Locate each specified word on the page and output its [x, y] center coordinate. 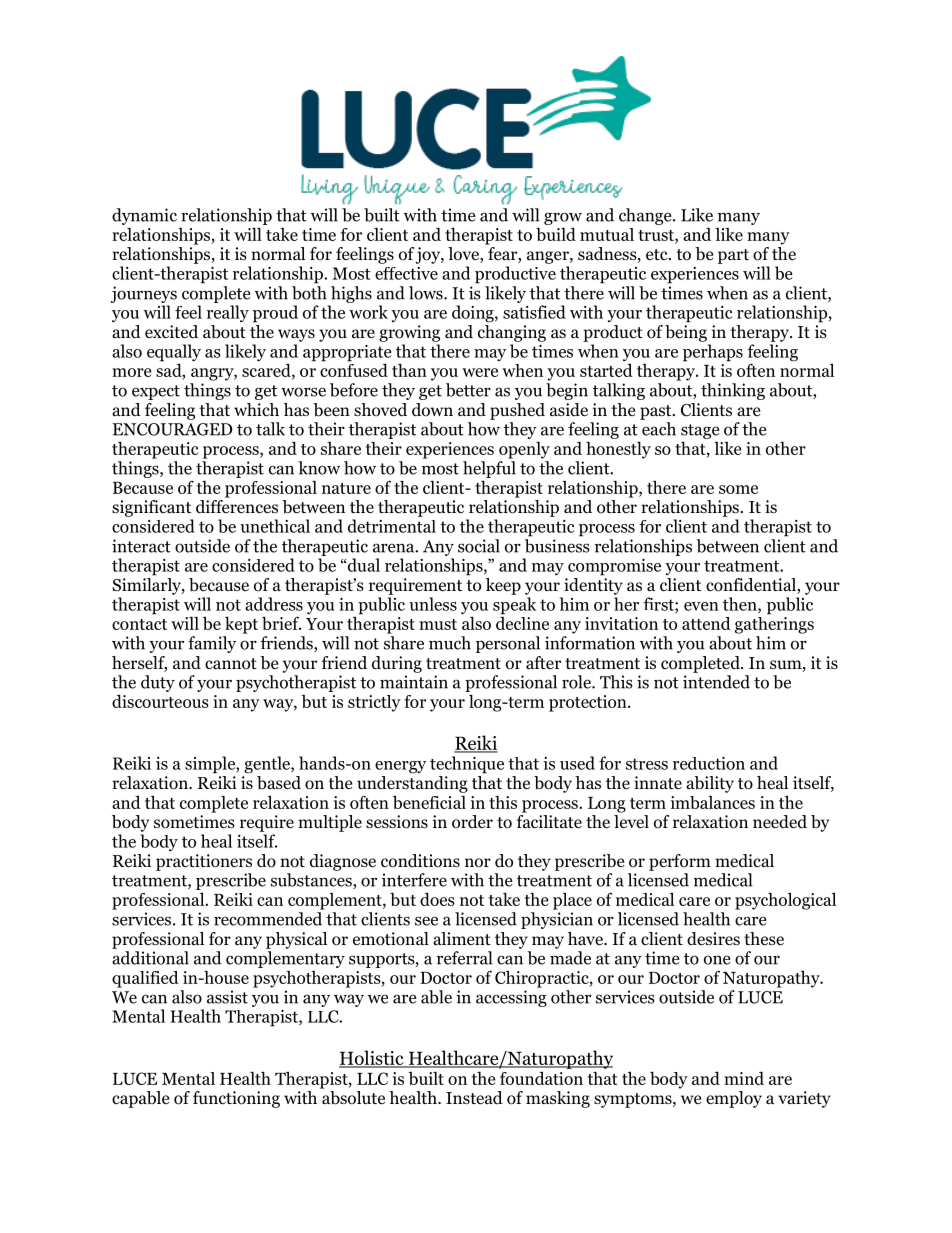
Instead [474, 1098]
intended [716, 682]
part [733, 256]
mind [744, 1078]
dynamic [144, 216]
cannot [231, 664]
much [450, 643]
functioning [236, 1099]
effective [406, 273]
